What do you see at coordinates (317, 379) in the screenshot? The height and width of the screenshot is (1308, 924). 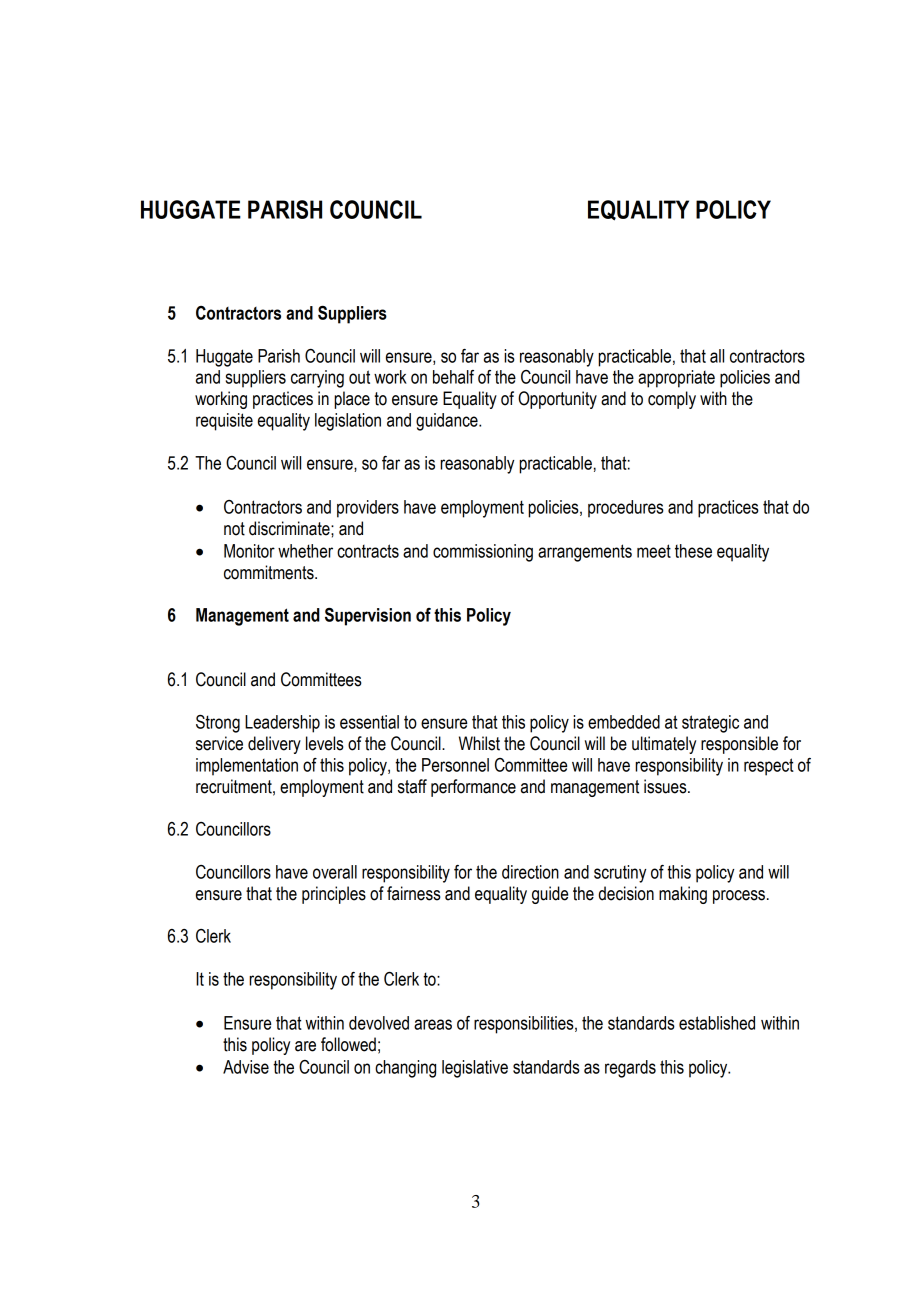 I see `carrying` at bounding box center [317, 379].
